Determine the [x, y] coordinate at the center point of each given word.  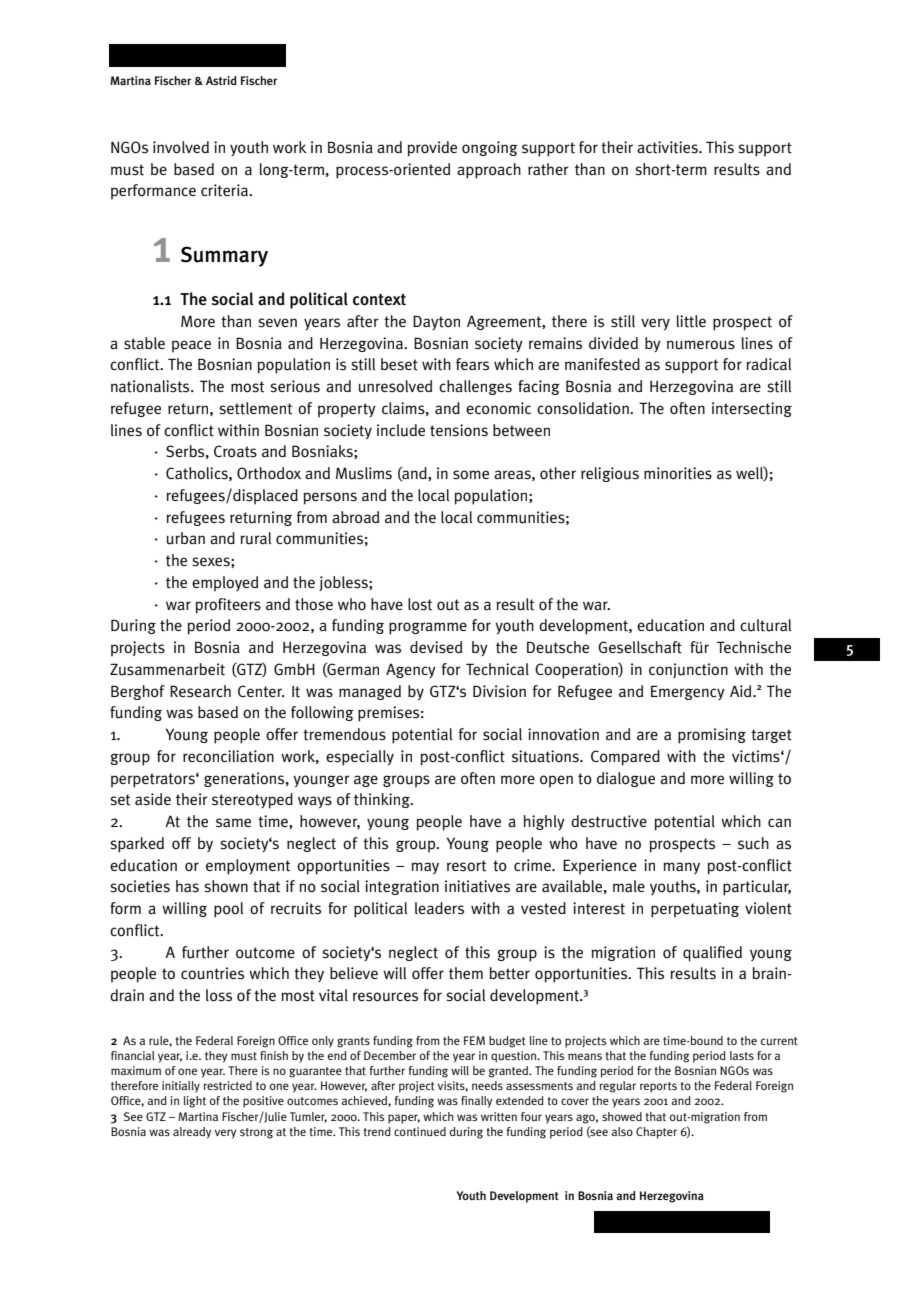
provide [432, 149]
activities [668, 147]
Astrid [221, 80]
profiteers [228, 606]
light [195, 1102]
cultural [765, 625]
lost [420, 604]
